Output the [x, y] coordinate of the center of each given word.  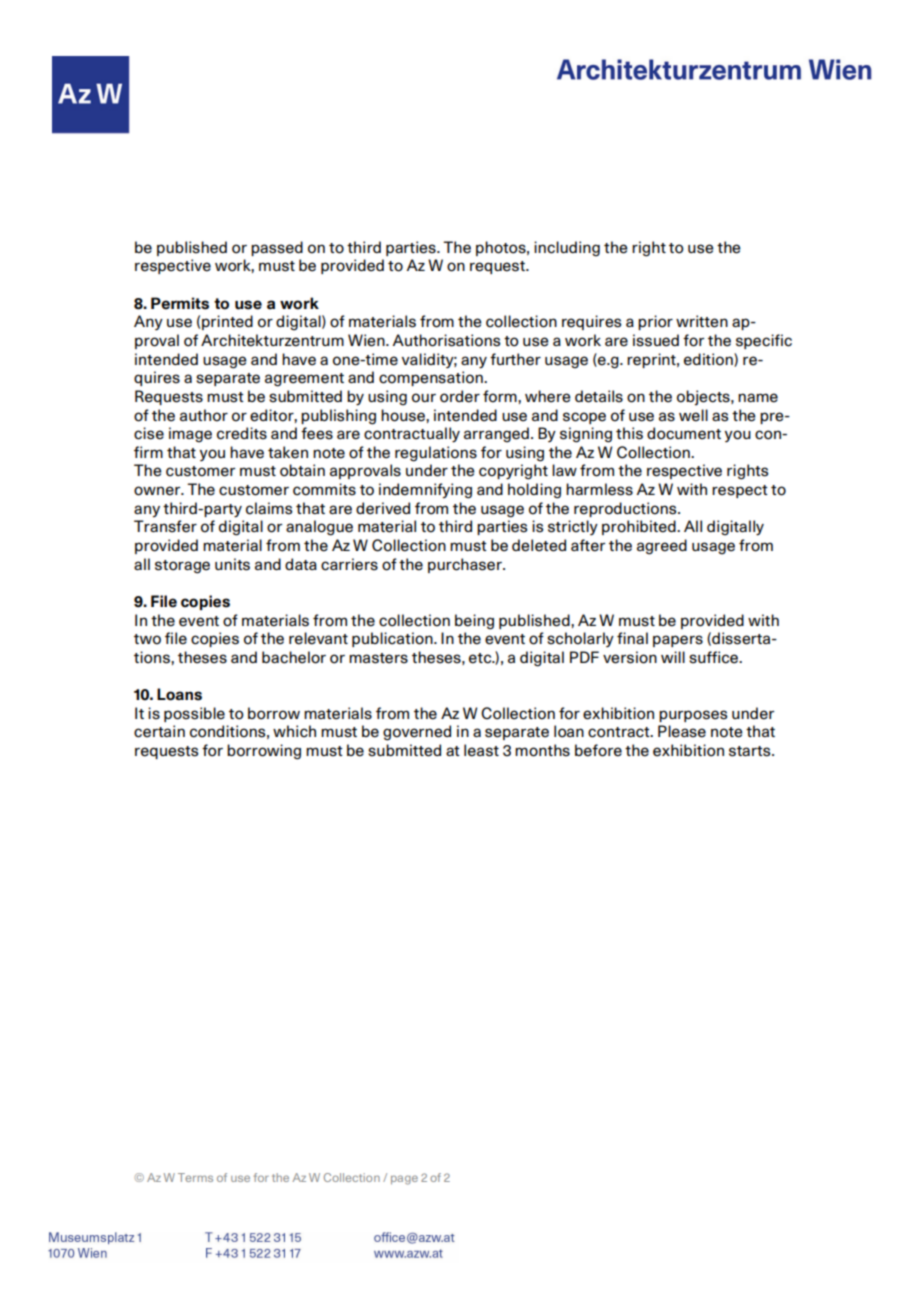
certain [159, 731]
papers [678, 641]
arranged [496, 435]
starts [751, 751]
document [684, 433]
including [567, 249]
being [474, 622]
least [481, 750]
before [598, 750]
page [404, 1180]
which [294, 731]
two [147, 639]
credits [242, 433]
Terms [195, 1177]
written [702, 321]
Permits [180, 303]
